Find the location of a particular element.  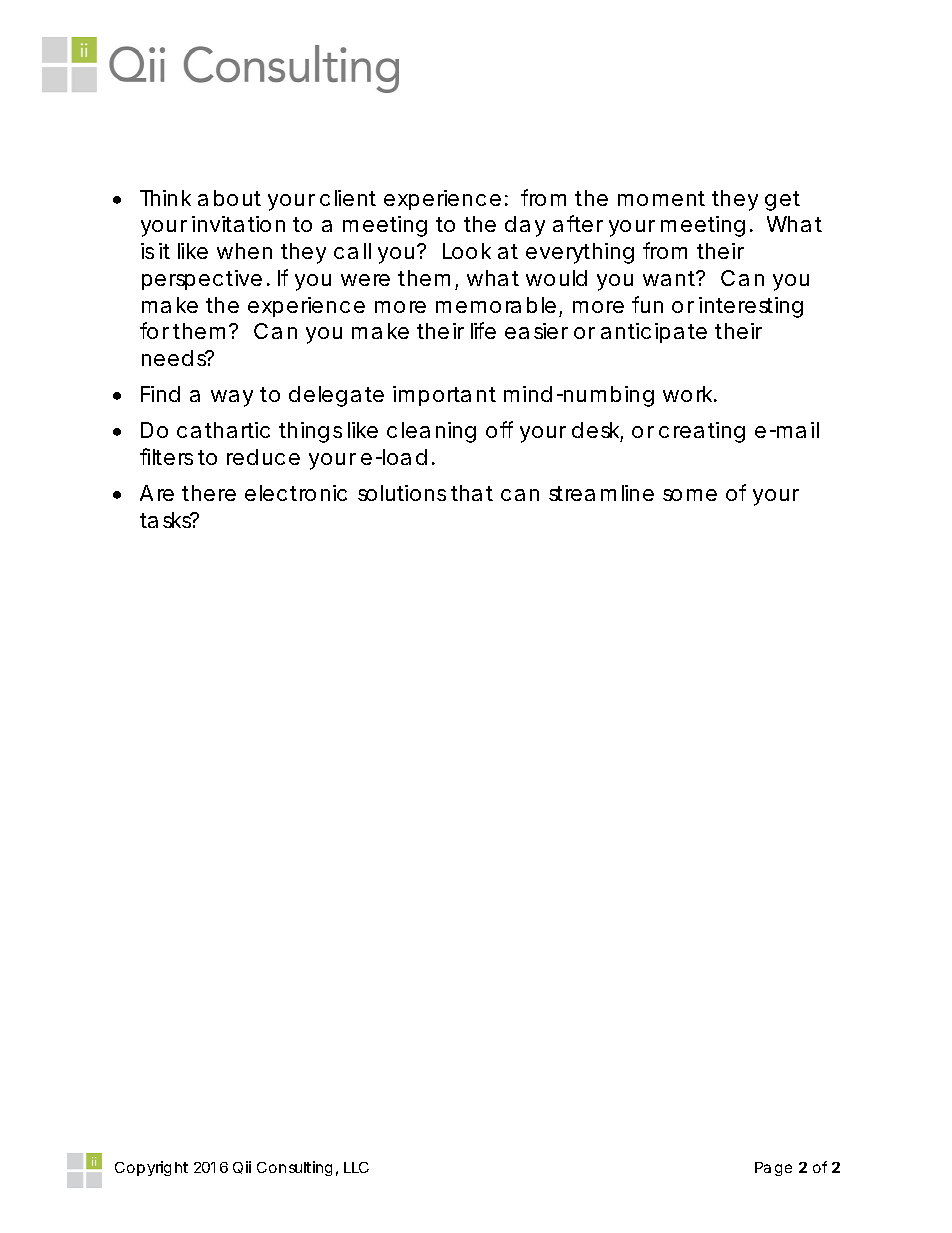

invitation is located at coordinates (238, 224).
